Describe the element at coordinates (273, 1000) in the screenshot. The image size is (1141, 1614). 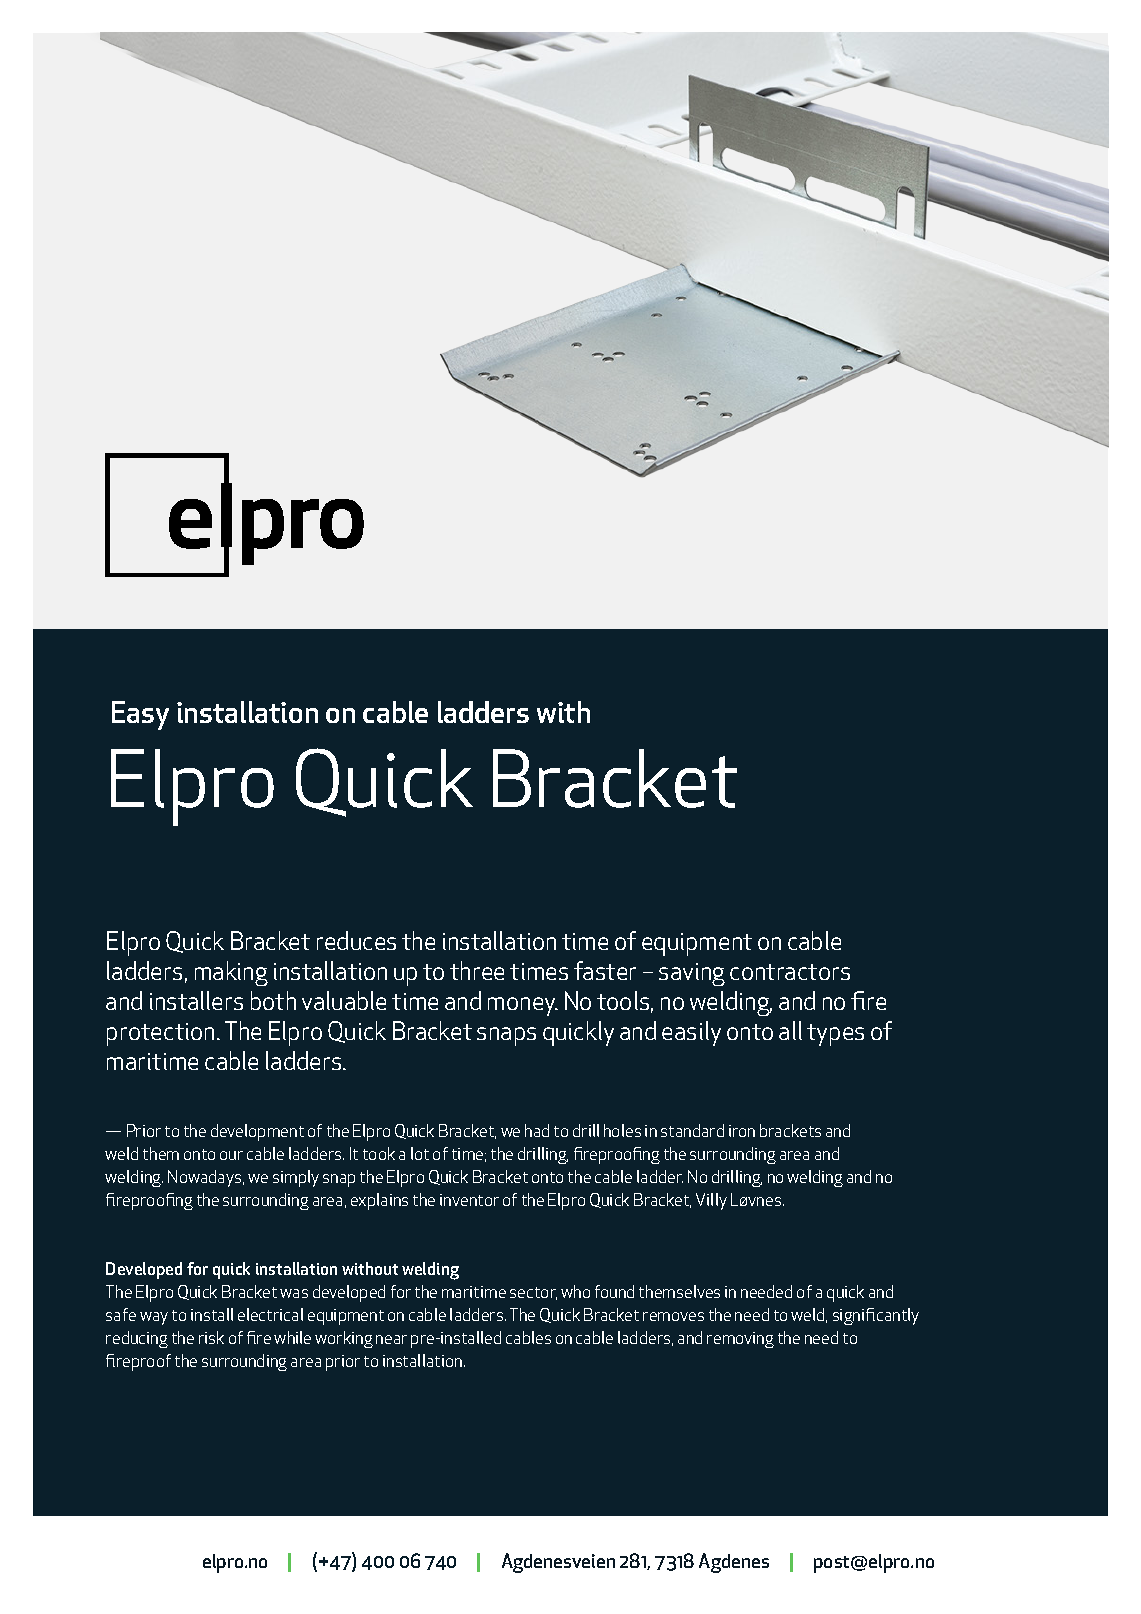
I see `both` at that location.
